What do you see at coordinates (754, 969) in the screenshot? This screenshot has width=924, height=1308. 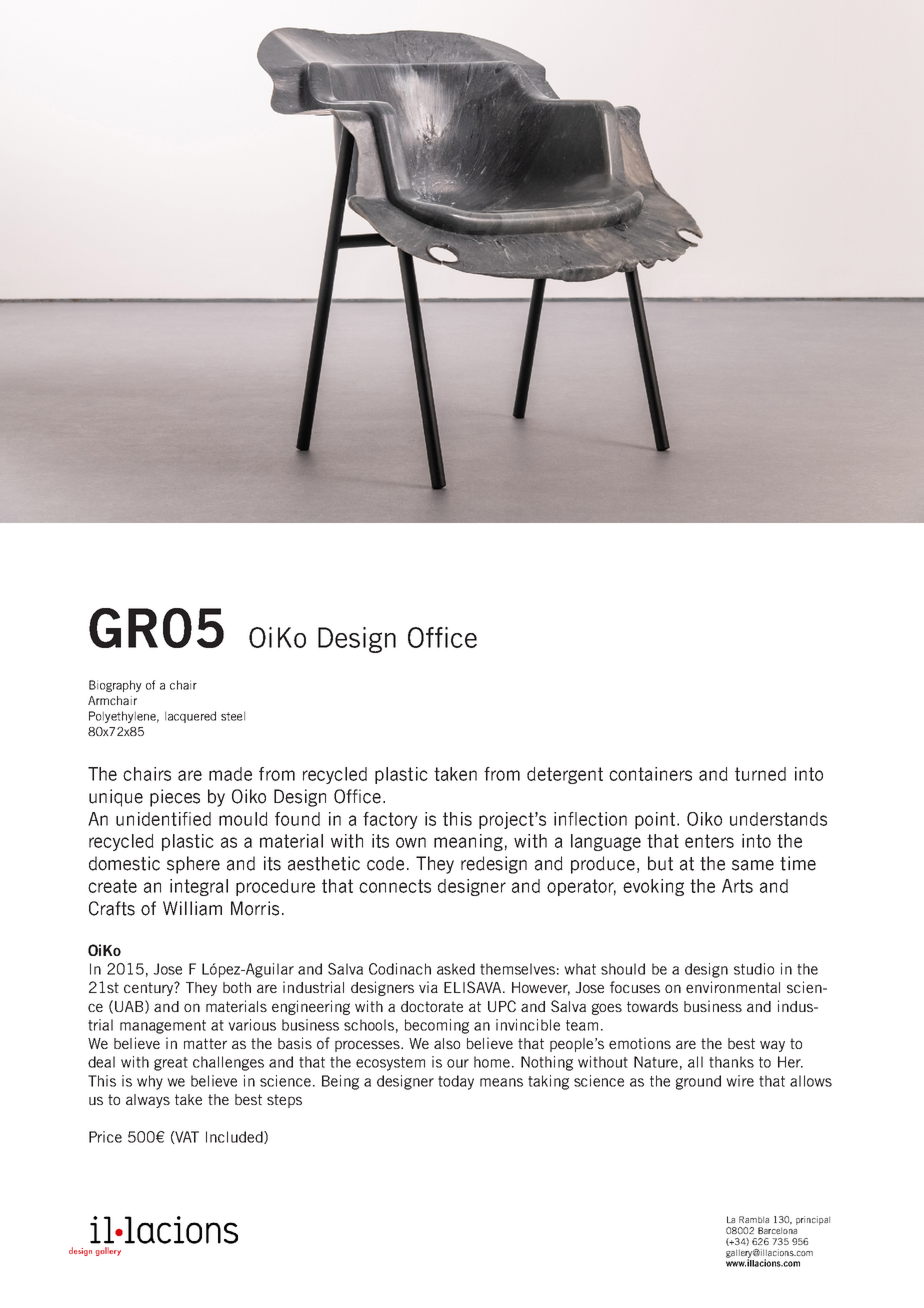 I see `studio` at bounding box center [754, 969].
